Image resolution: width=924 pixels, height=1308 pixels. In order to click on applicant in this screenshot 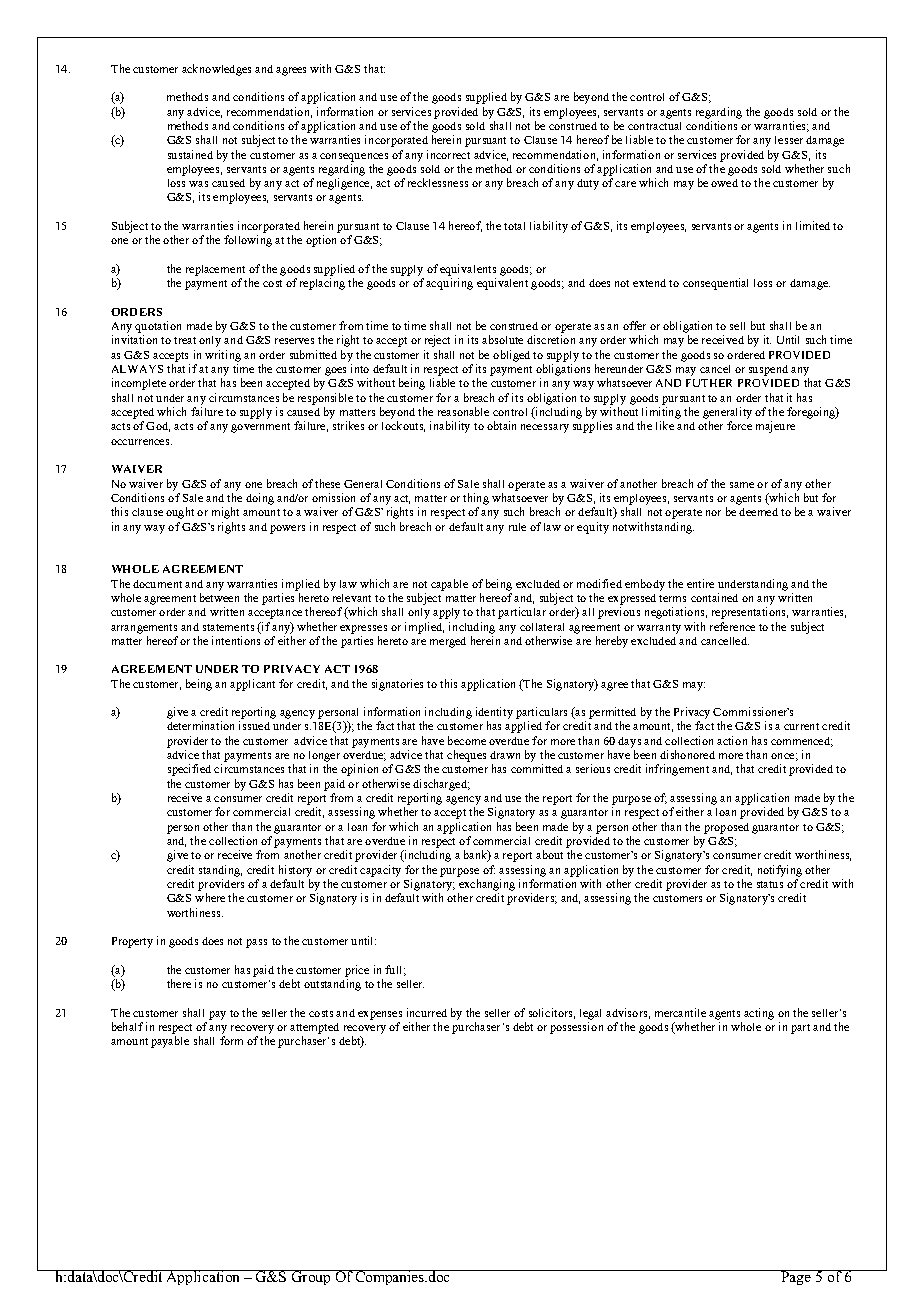, I will do `click(252, 685)`.
